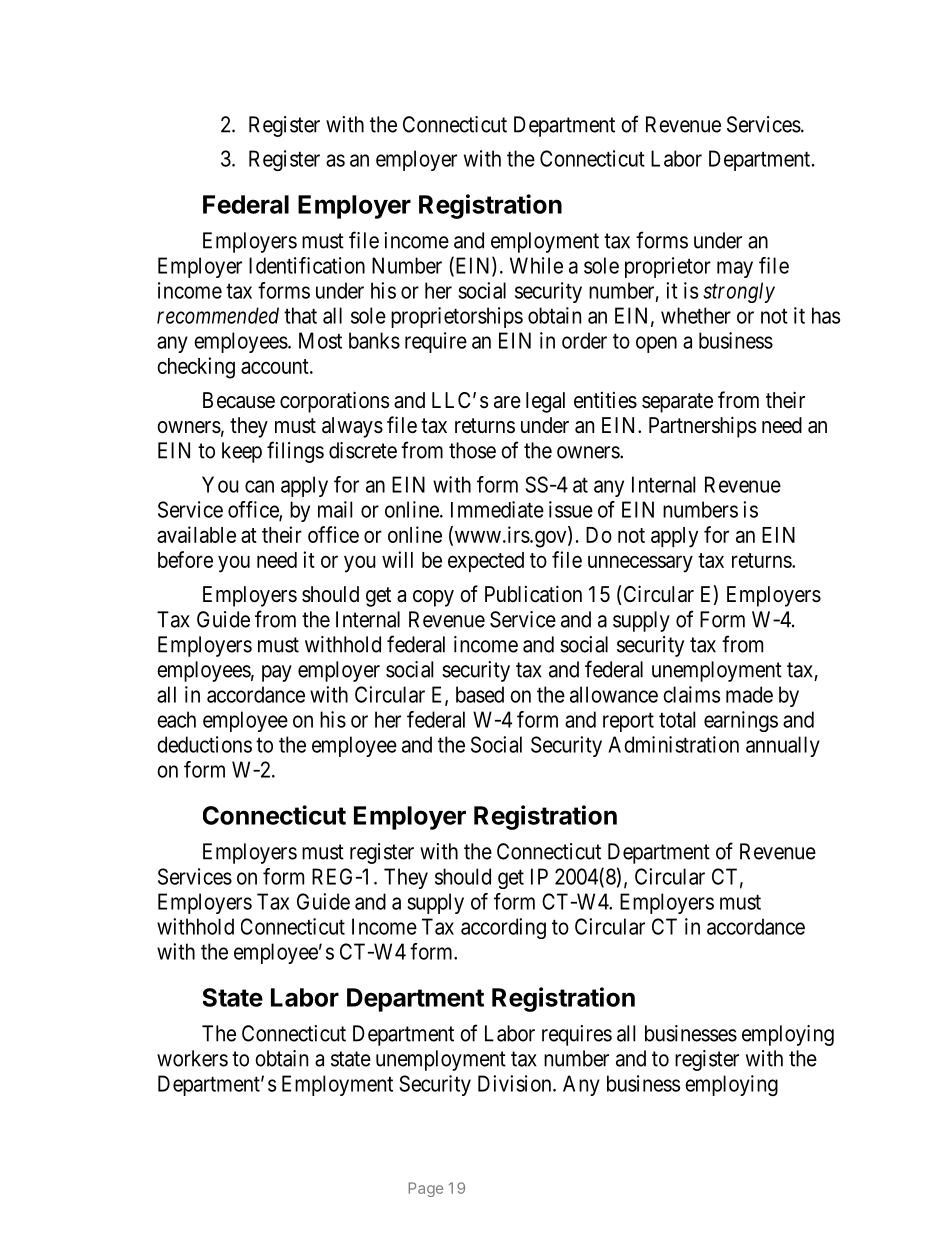  What do you see at coordinates (536, 265) in the page?
I see `While` at bounding box center [536, 265].
